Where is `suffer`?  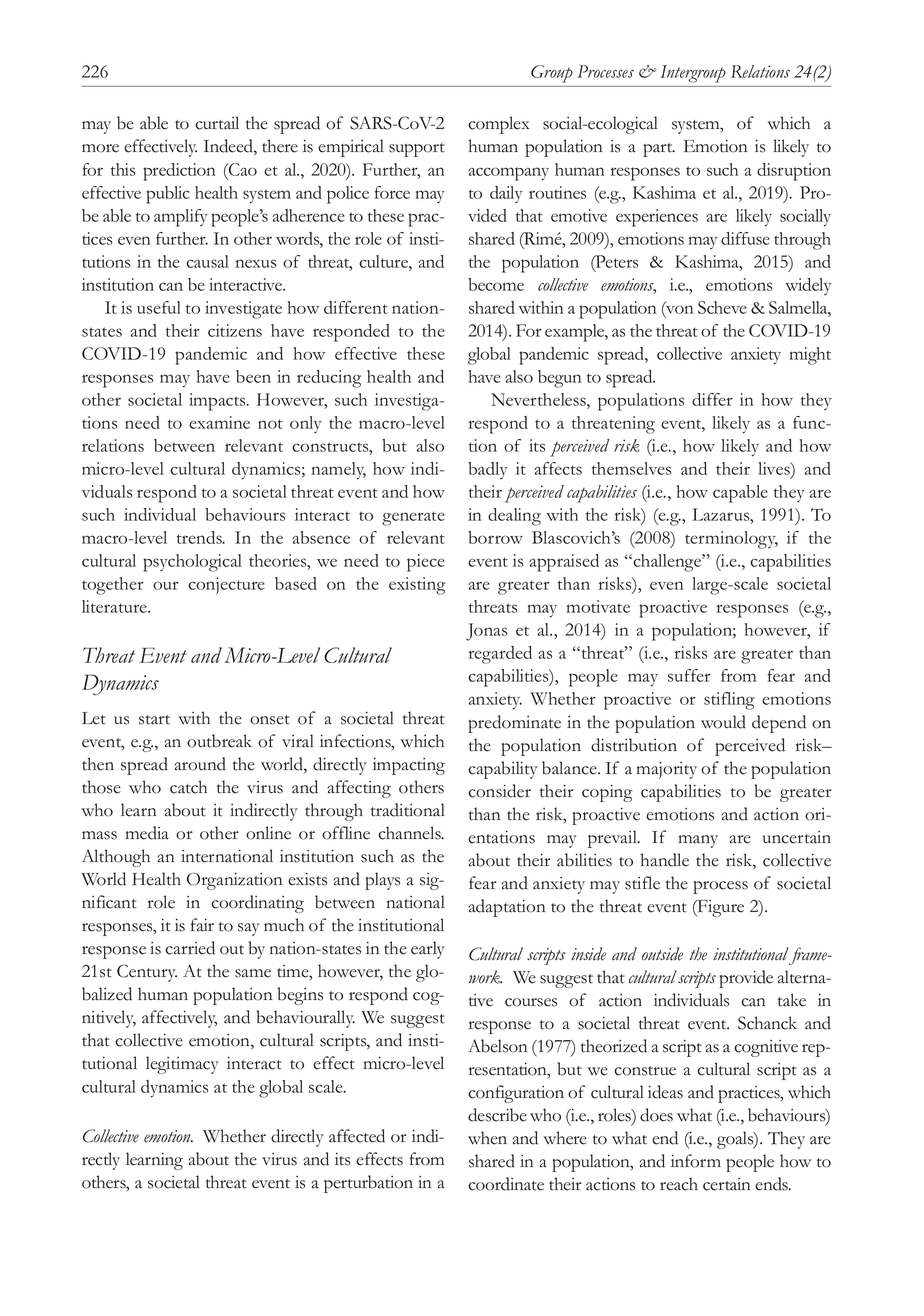
suffer is located at coordinates (689, 675).
